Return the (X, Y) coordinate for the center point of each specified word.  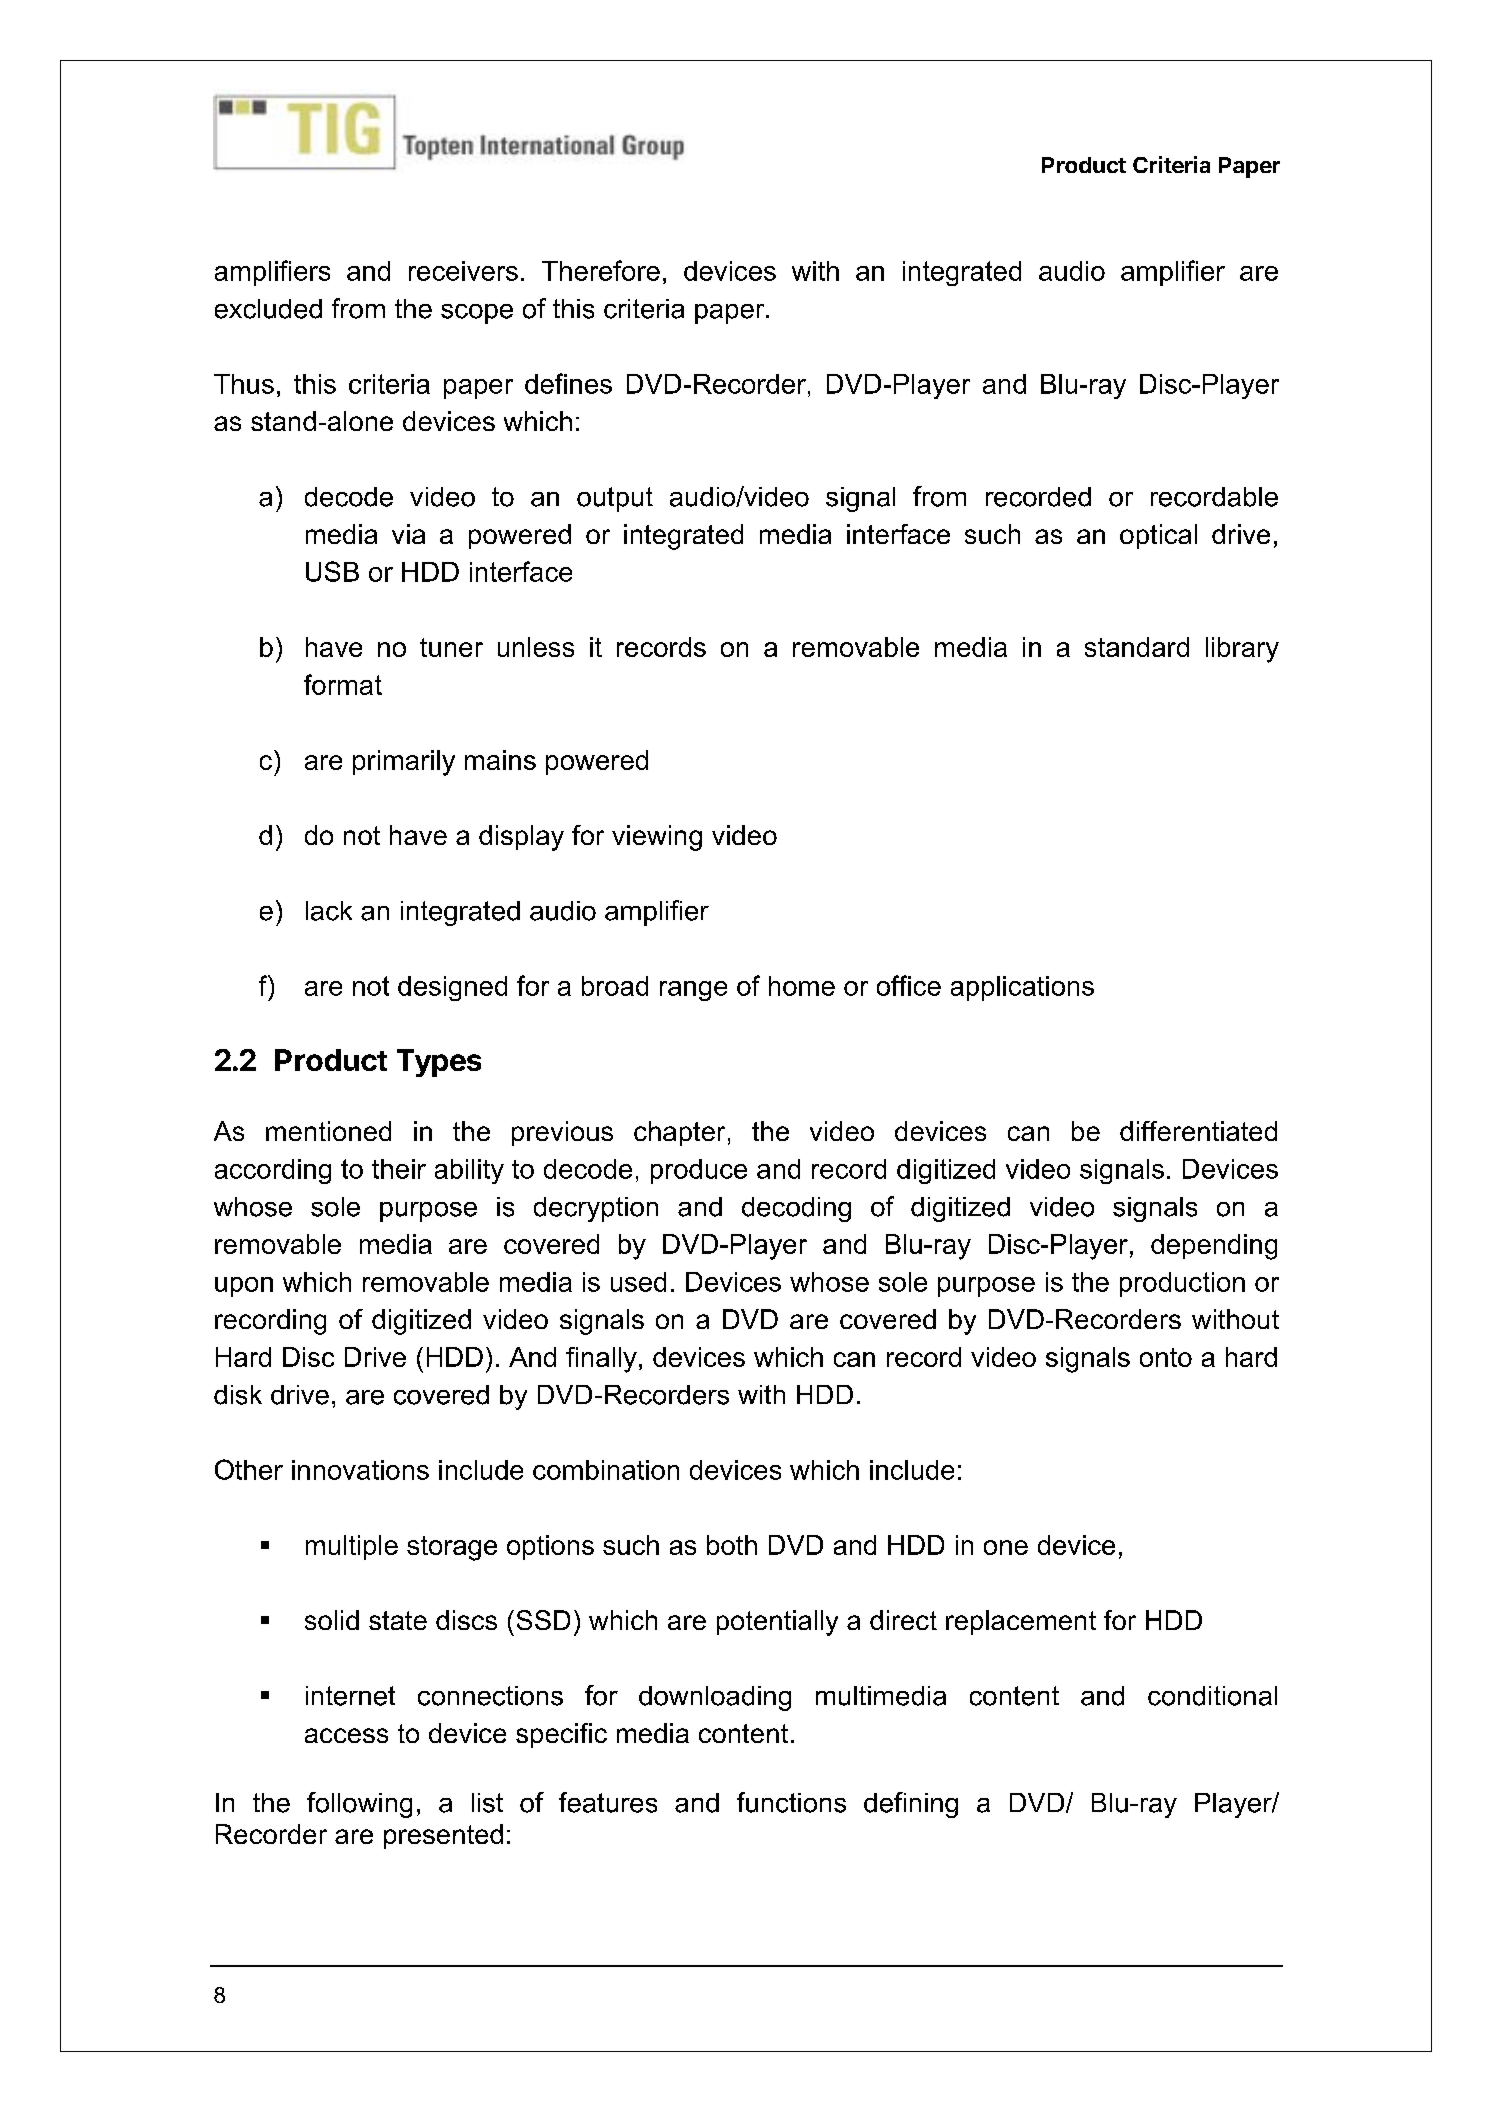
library (1242, 650)
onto (1166, 1357)
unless (536, 647)
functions (791, 1802)
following (359, 1805)
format (343, 684)
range (693, 991)
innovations (360, 1470)
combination (606, 1470)
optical (1158, 536)
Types (439, 1063)
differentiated (1198, 1131)
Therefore (601, 270)
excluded (268, 309)
